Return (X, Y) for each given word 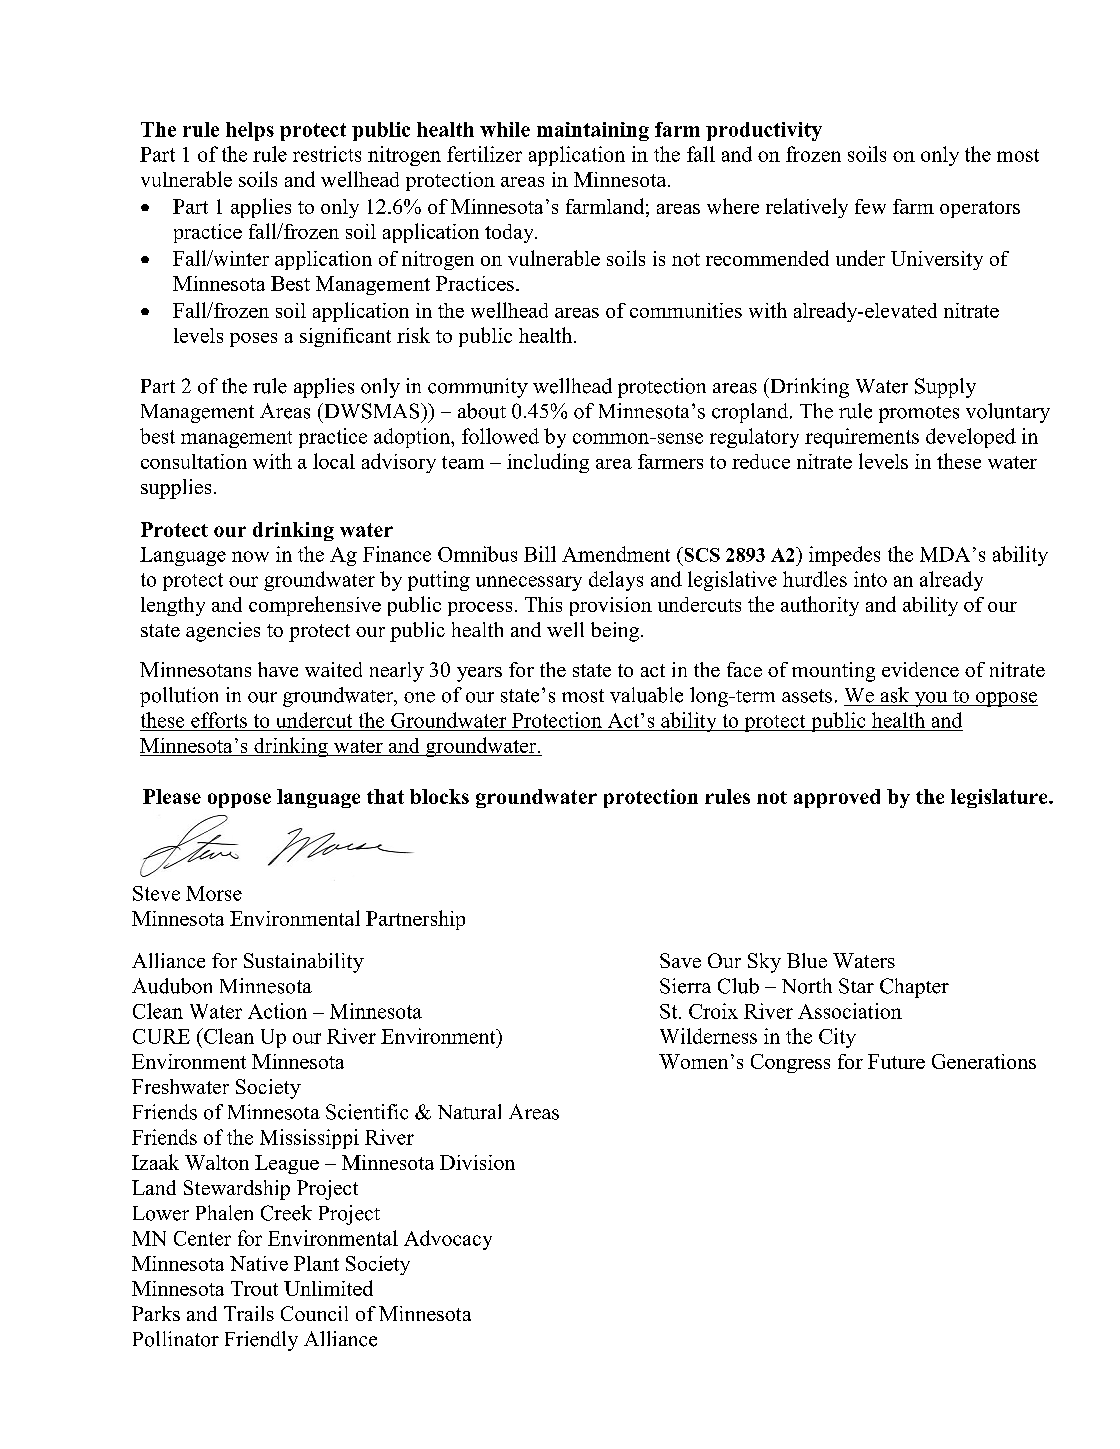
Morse (214, 893)
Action (277, 1011)
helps (250, 131)
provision (611, 606)
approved (837, 798)
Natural (469, 1112)
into (870, 579)
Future (896, 1061)
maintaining (593, 131)
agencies (223, 632)
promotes (919, 414)
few (870, 206)
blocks (439, 796)
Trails (249, 1313)
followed (500, 436)
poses (253, 340)
